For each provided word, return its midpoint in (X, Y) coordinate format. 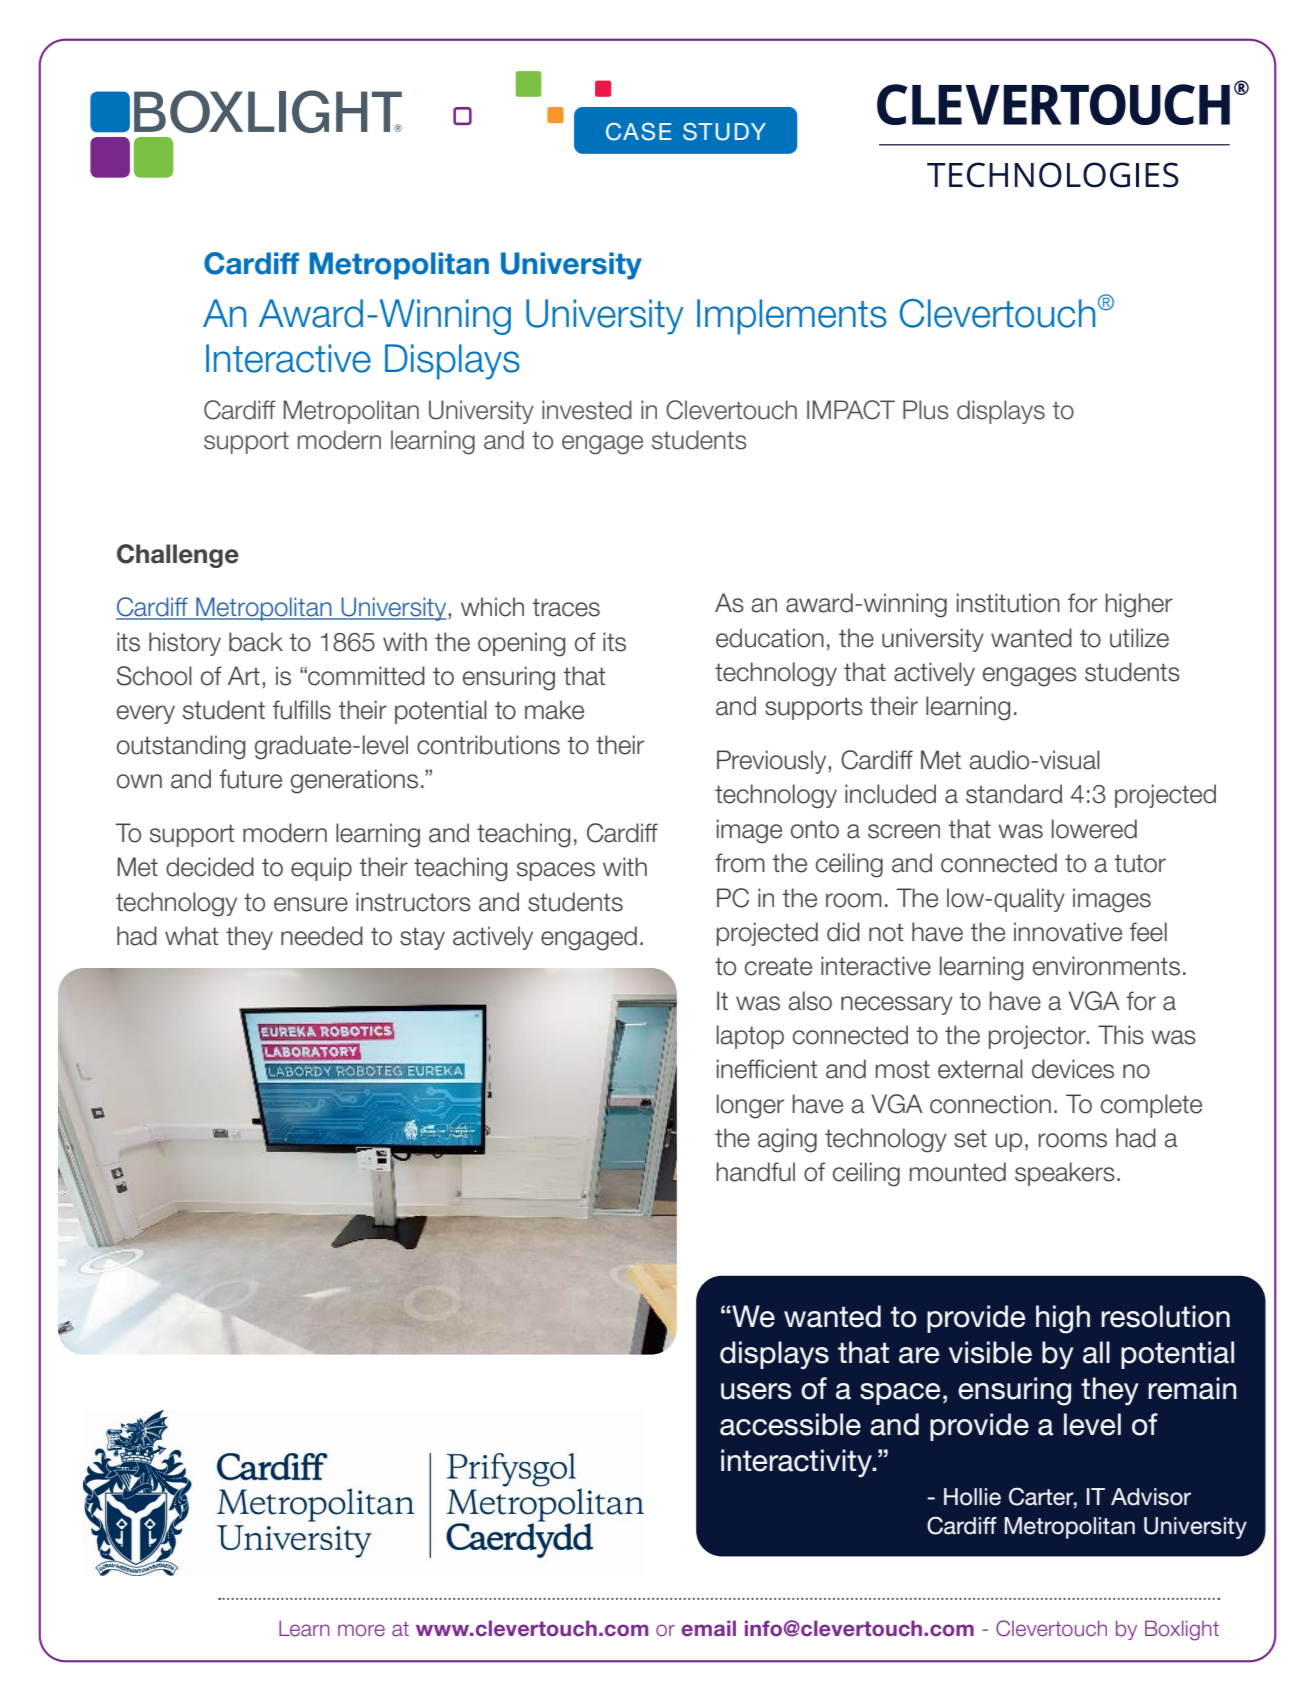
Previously (773, 762)
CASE (638, 132)
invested (587, 410)
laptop (750, 1037)
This (1121, 1035)
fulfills (301, 710)
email (708, 1628)
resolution (1165, 1316)
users (756, 1391)
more (361, 1630)
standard (1014, 794)
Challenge (178, 556)
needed (322, 936)
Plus (926, 410)
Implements (792, 317)
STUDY (724, 132)
